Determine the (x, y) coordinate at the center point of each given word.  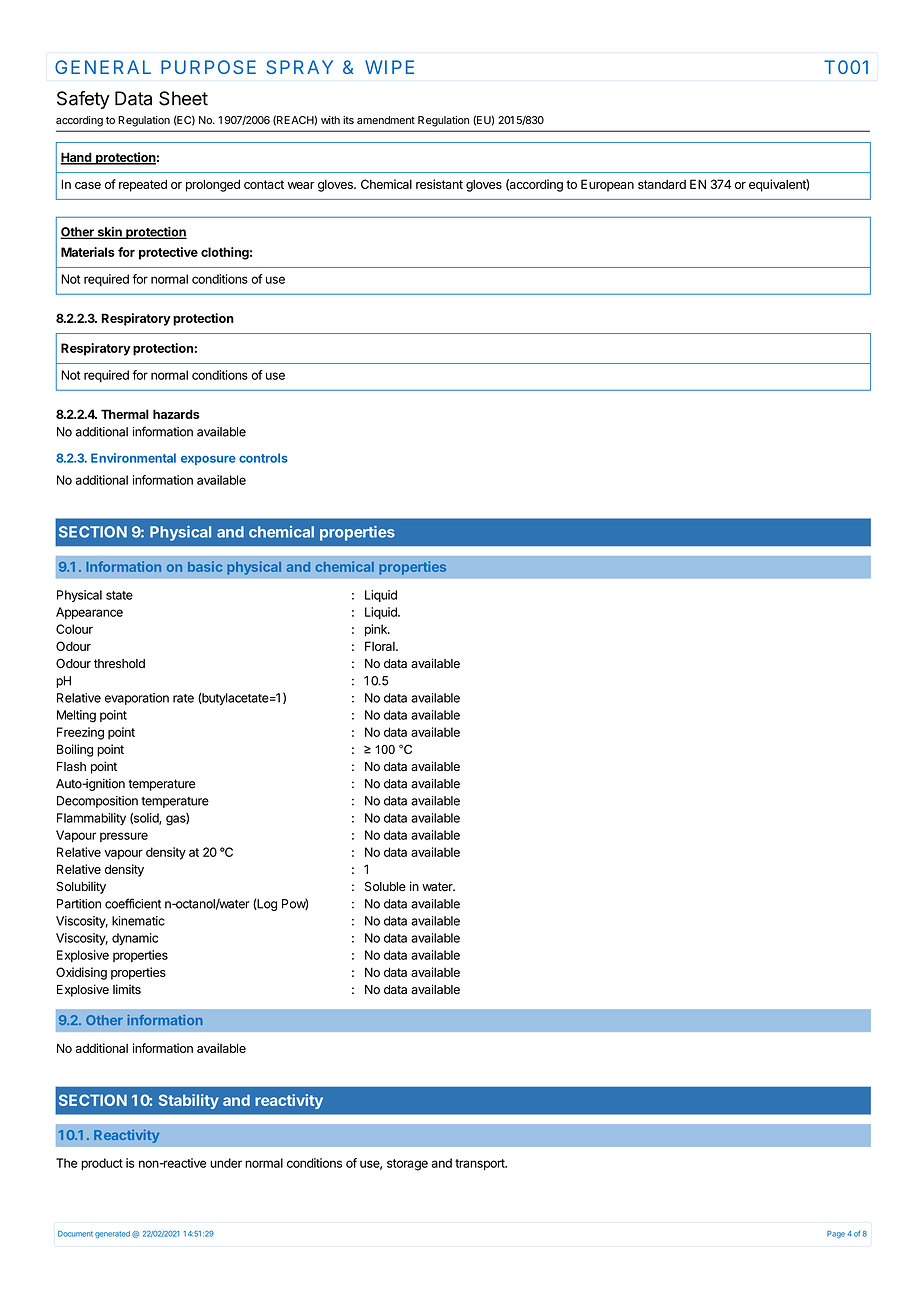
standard (662, 184)
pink (377, 630)
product (102, 1164)
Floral (381, 646)
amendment (386, 120)
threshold (119, 664)
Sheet (183, 98)
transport (481, 1164)
